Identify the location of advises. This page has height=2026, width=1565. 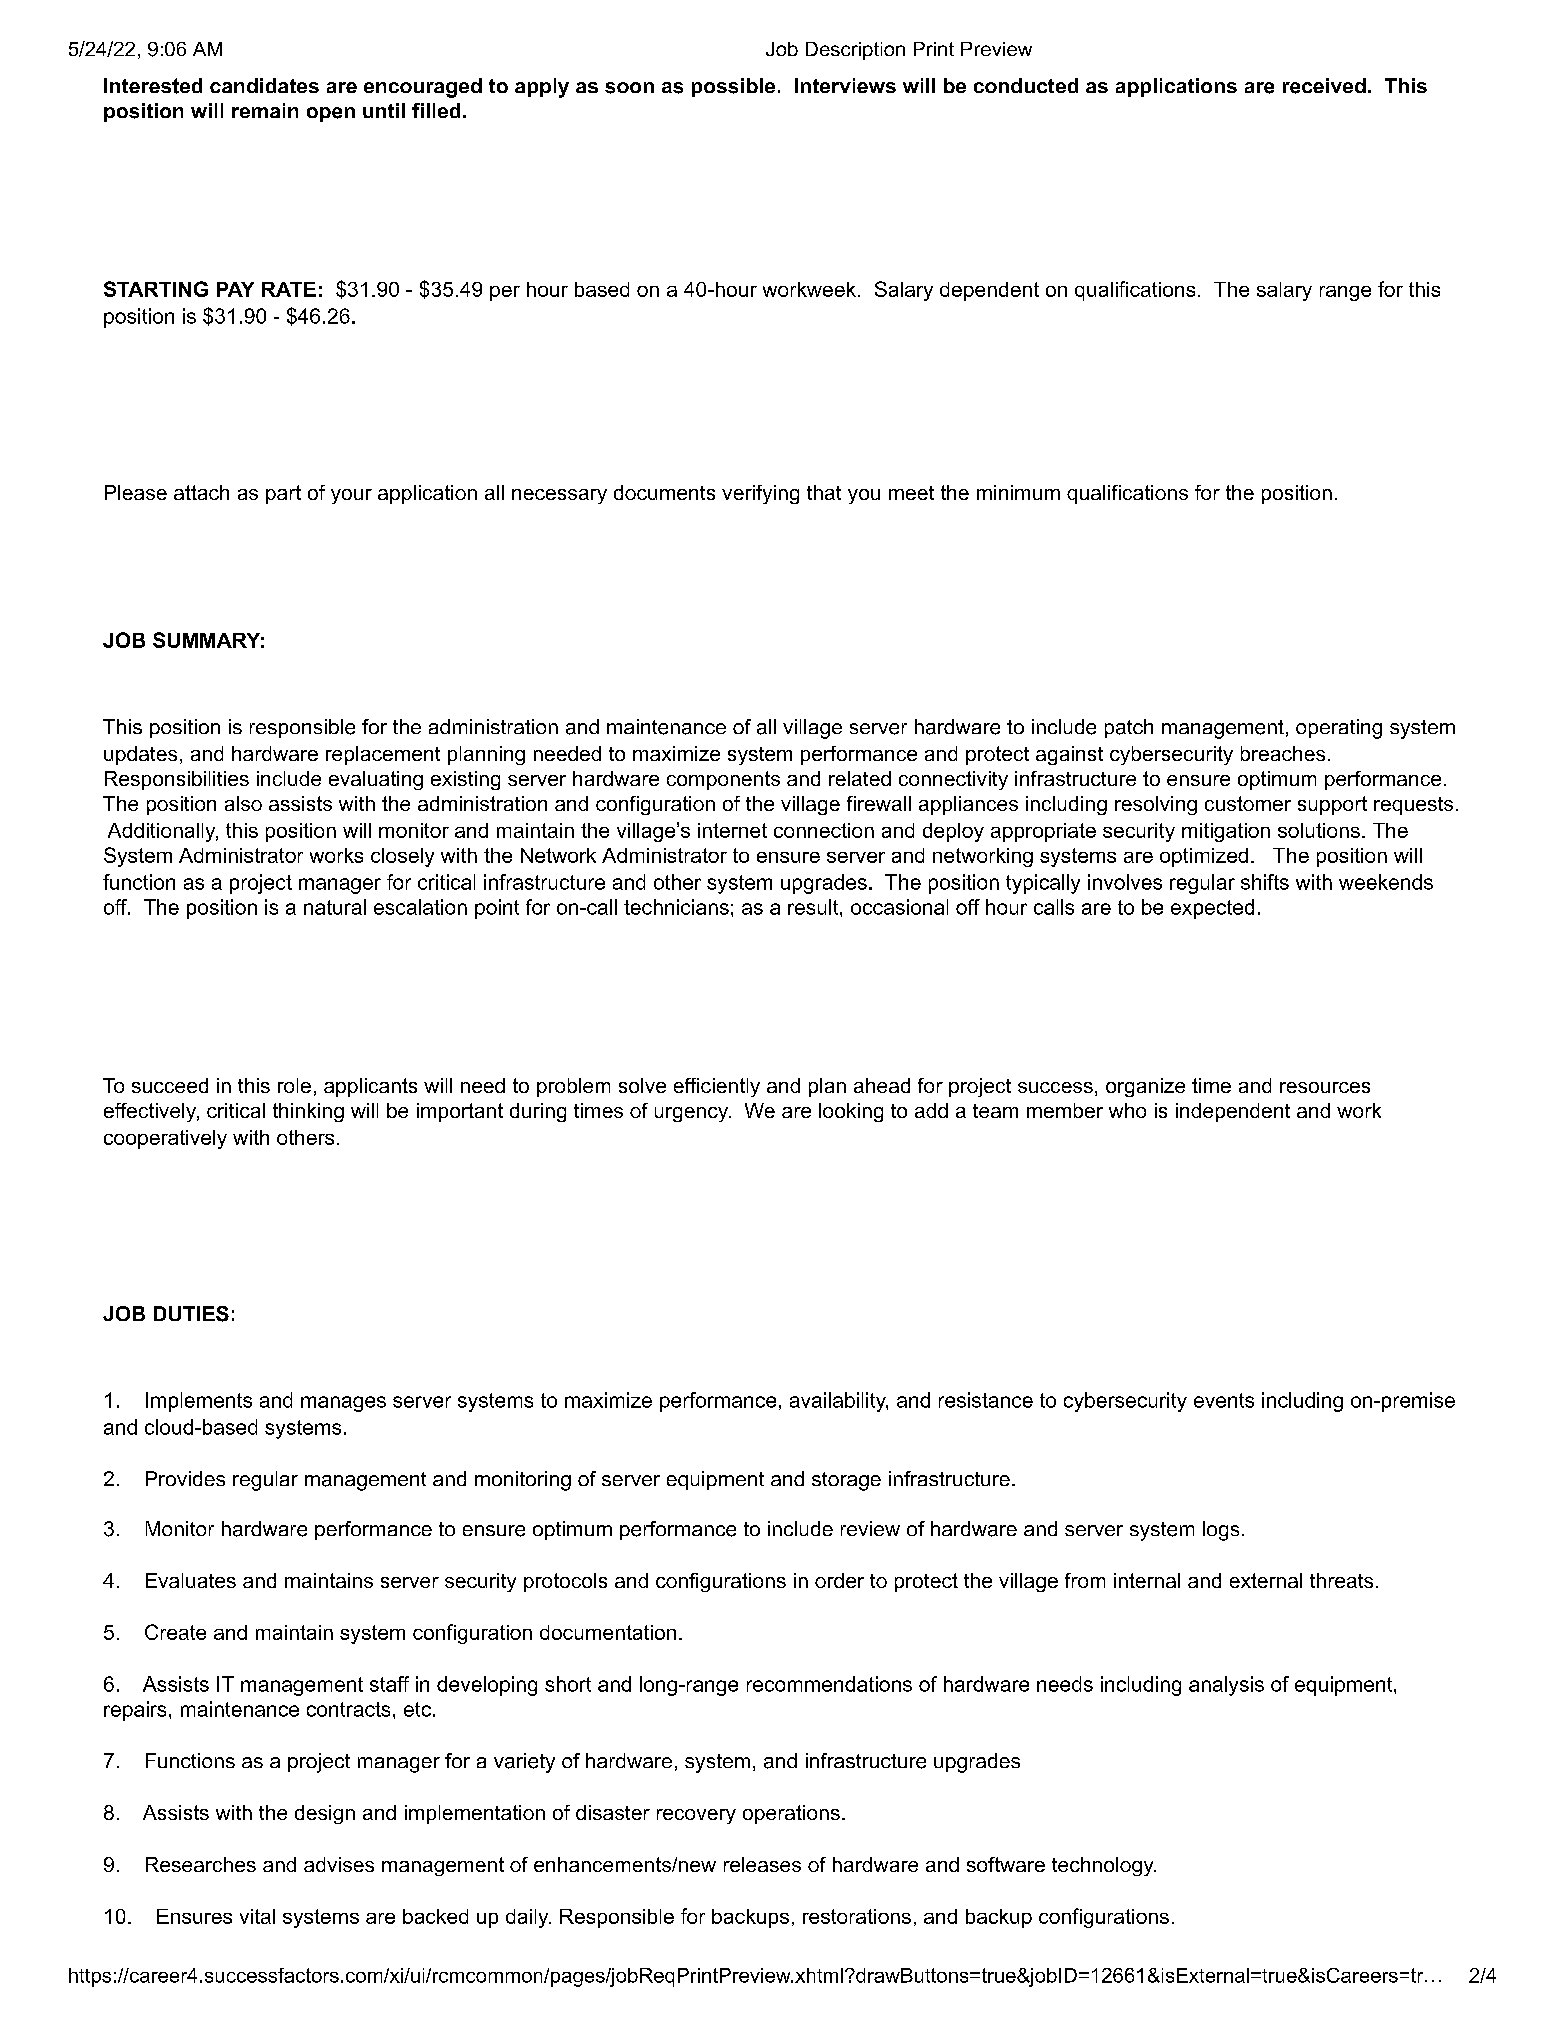
(339, 1864).
